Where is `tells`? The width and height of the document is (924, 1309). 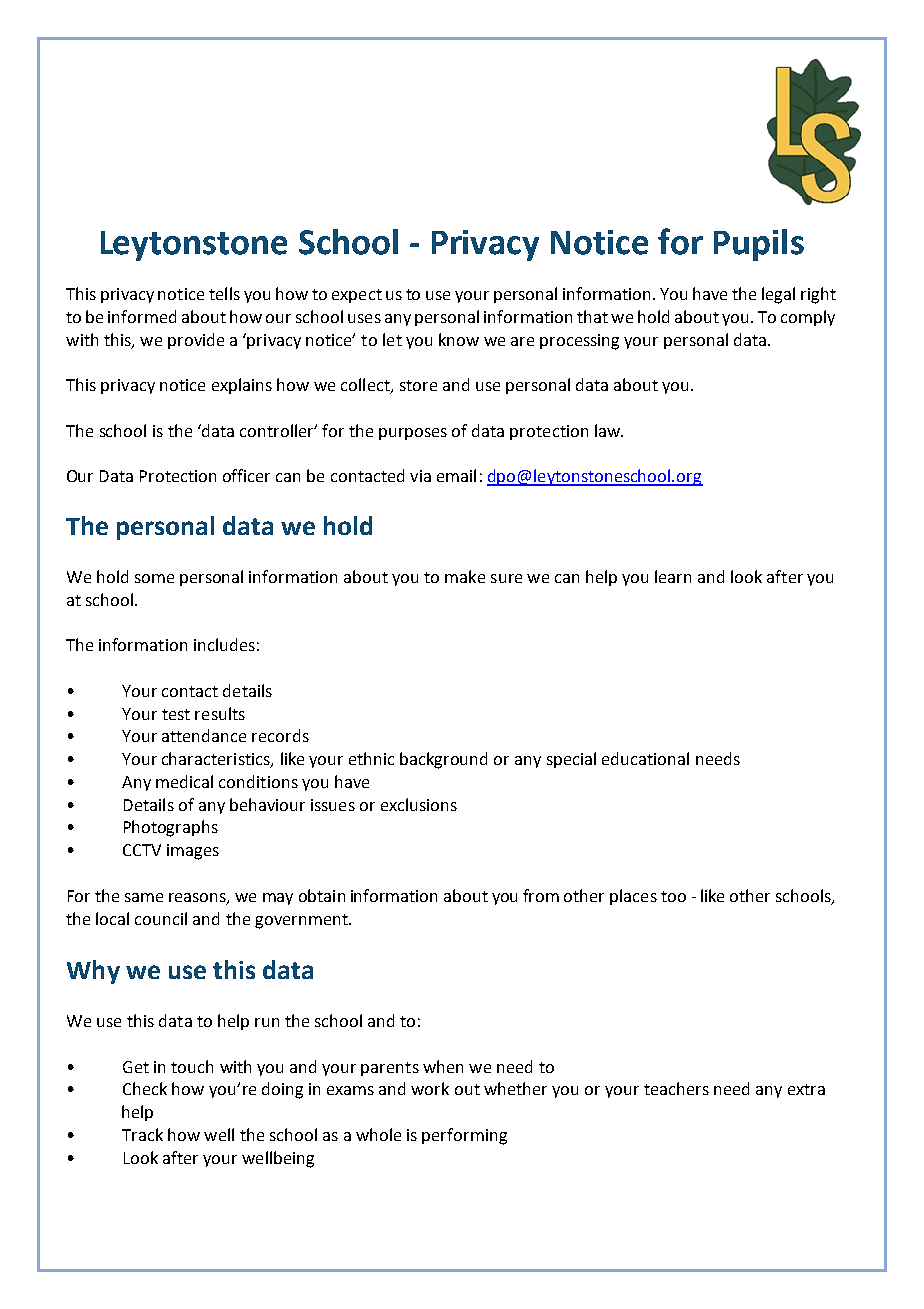
tells is located at coordinates (224, 293).
